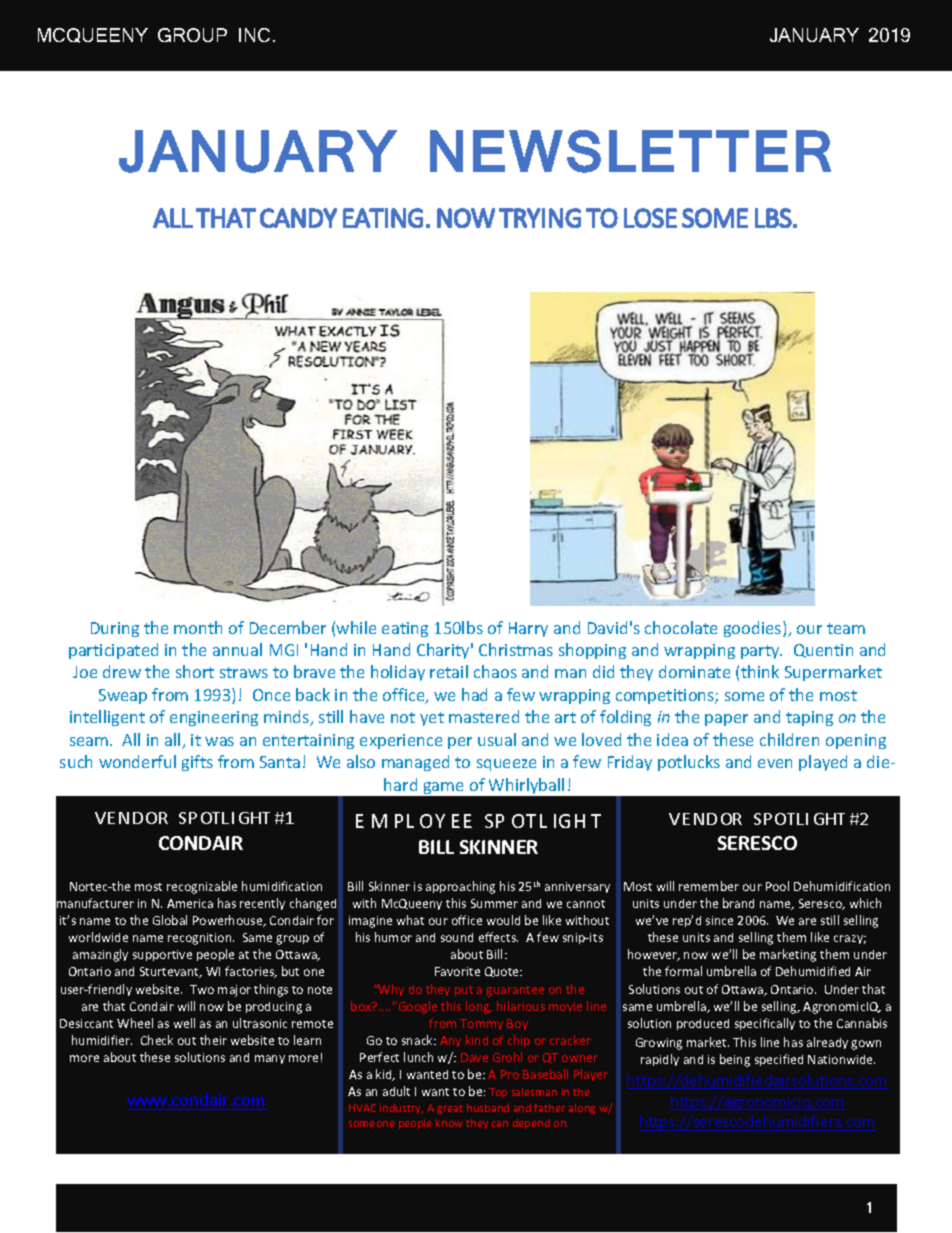 The image size is (952, 1233). I want to click on squeeze, so click(506, 765).
